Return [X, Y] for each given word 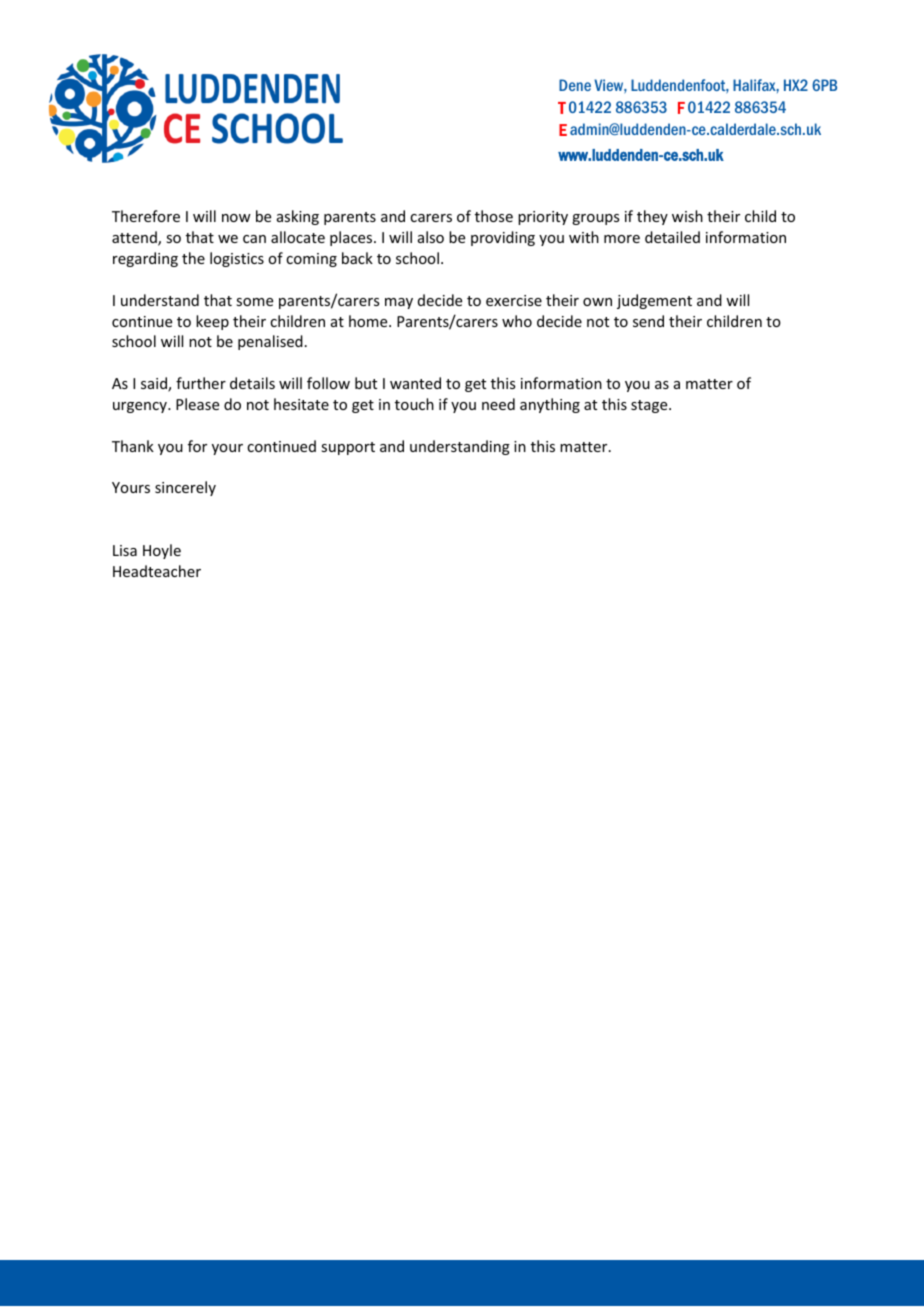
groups [595, 219]
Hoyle [162, 551]
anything [550, 405]
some [254, 302]
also [431, 237]
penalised [270, 342]
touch [414, 404]
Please [197, 404]
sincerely [185, 488]
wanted [415, 383]
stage [650, 406]
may [399, 303]
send [648, 321]
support [348, 448]
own [597, 302]
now [236, 218]
